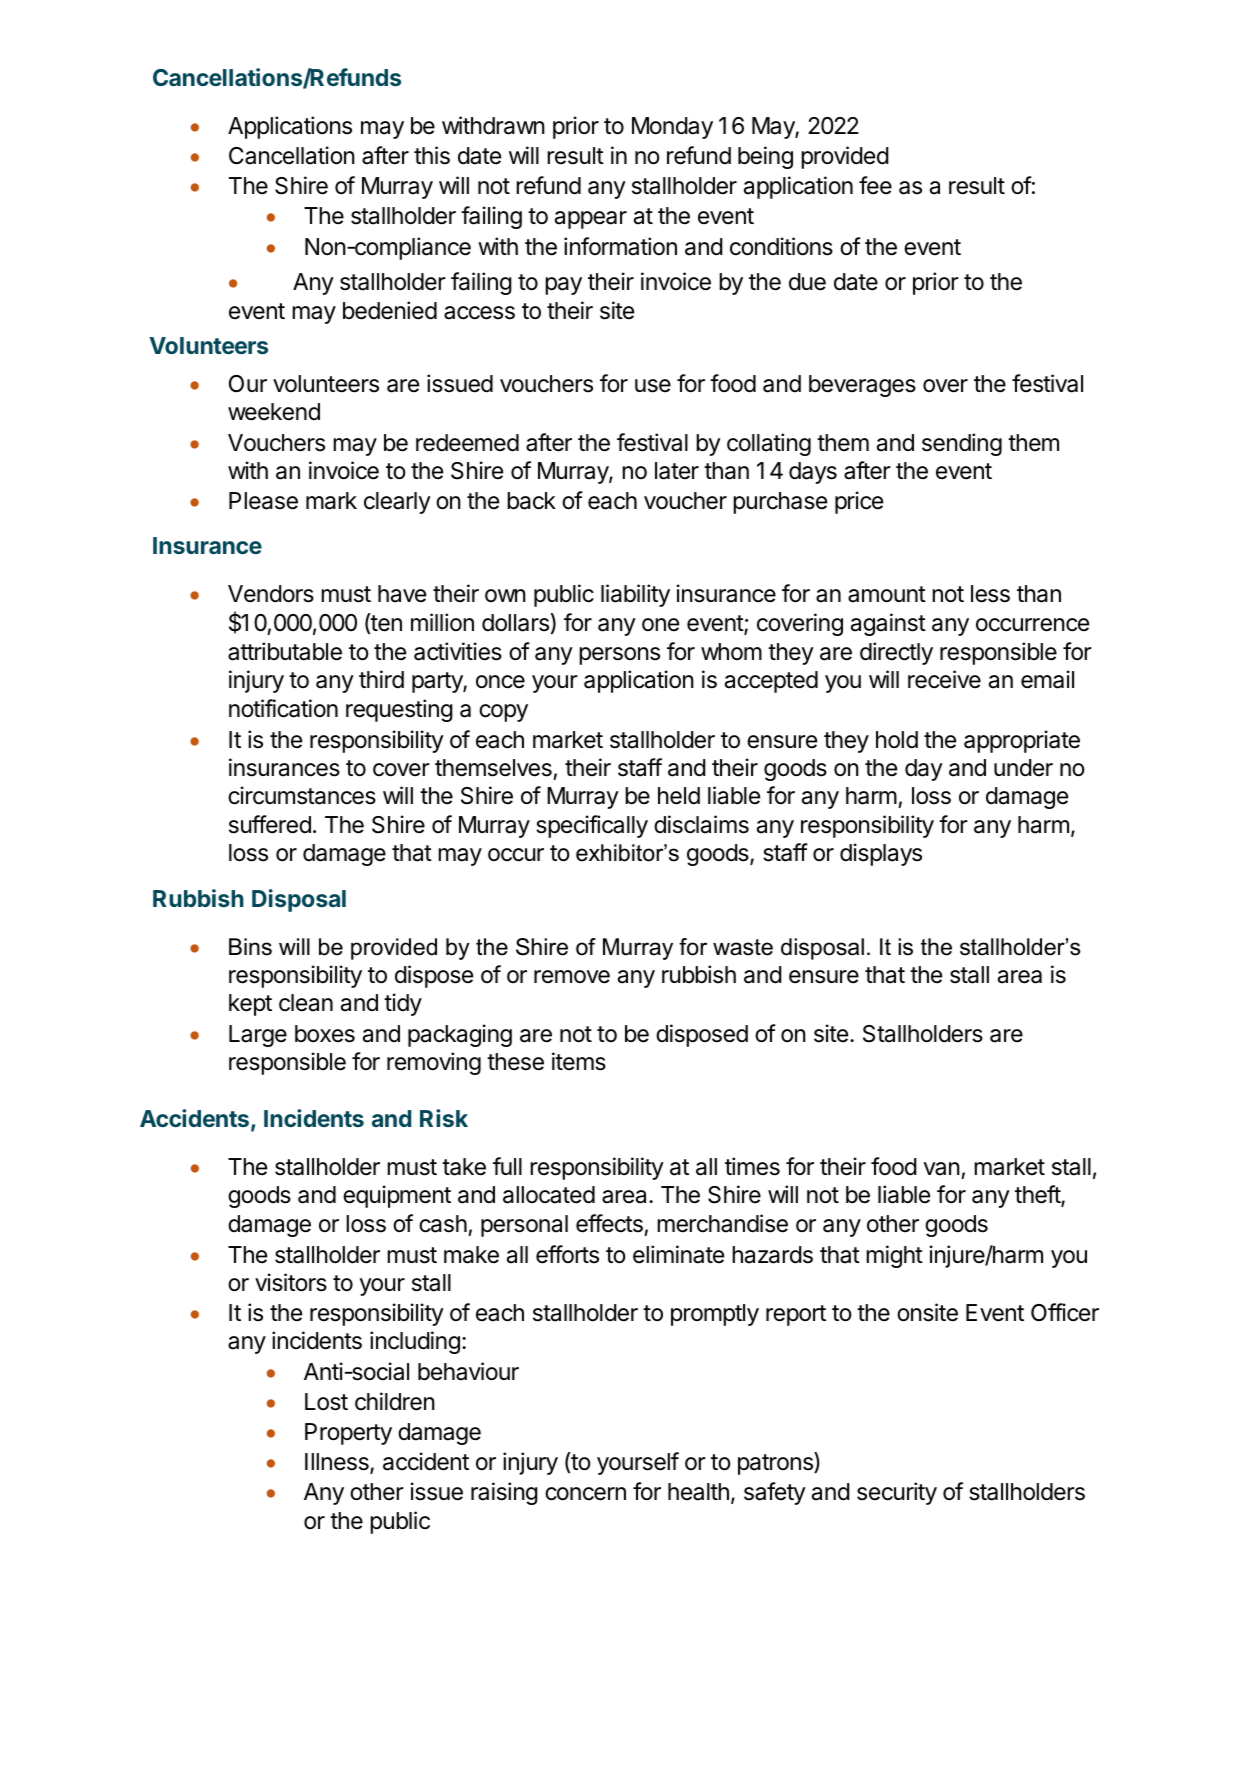  Describe the element at coordinates (338, 1463) in the screenshot. I see `Illness` at that location.
